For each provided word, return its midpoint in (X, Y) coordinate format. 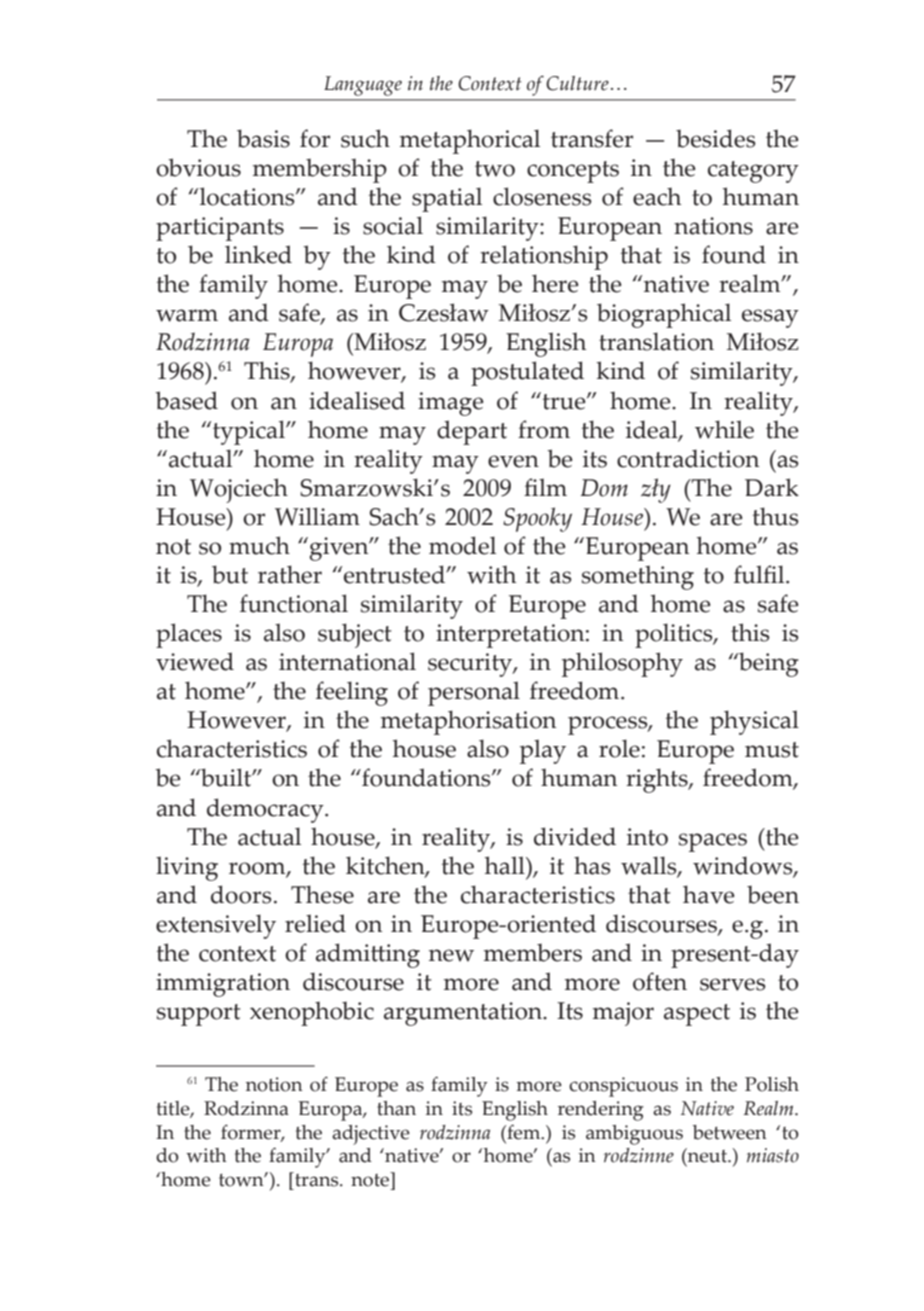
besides (716, 138)
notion (274, 1084)
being (768, 664)
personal (474, 693)
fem (524, 1132)
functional (294, 603)
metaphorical (470, 141)
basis (263, 138)
